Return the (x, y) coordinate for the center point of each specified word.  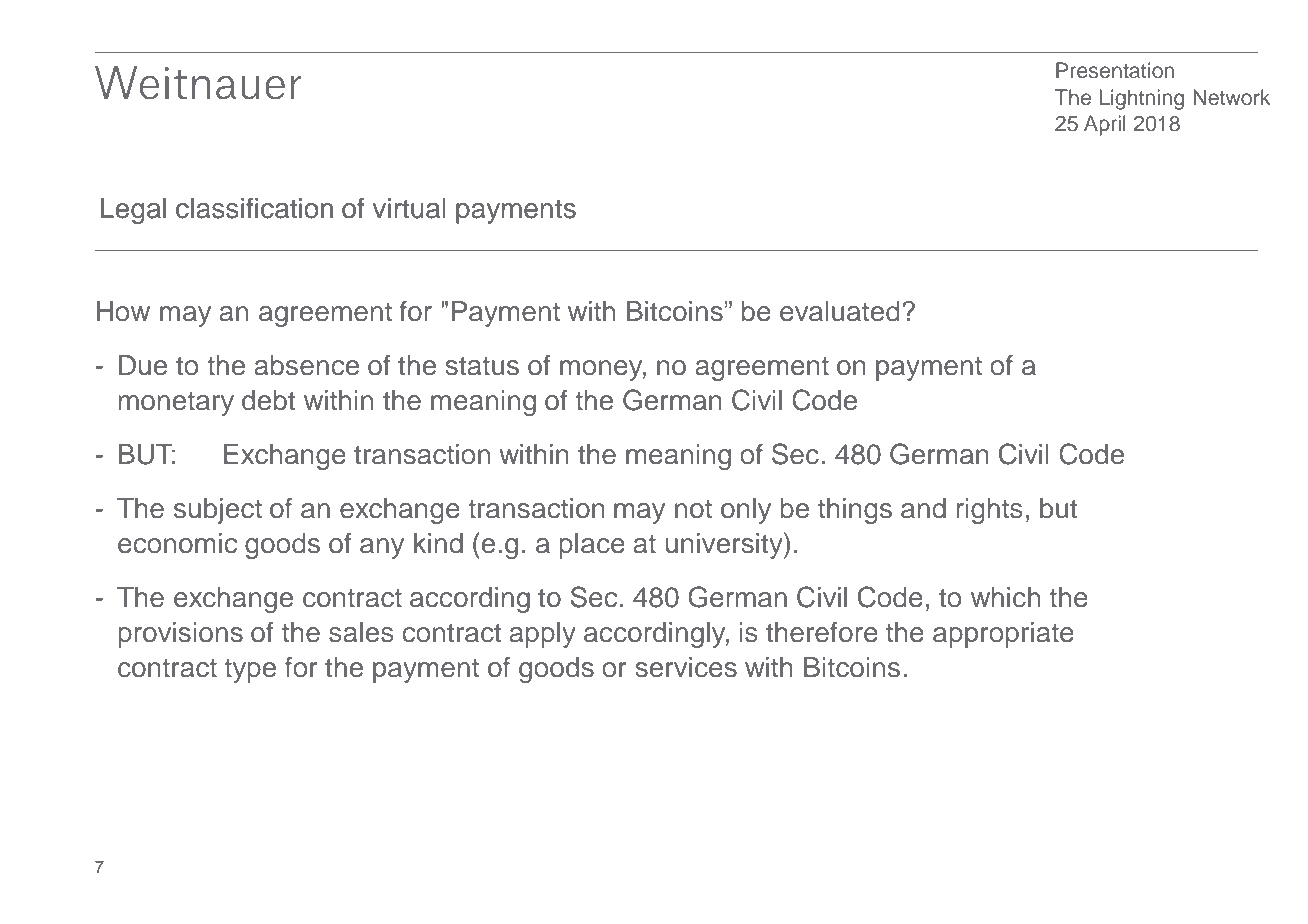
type (250, 670)
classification (254, 208)
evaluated (840, 311)
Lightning (1141, 99)
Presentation (1115, 70)
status (482, 366)
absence (306, 365)
